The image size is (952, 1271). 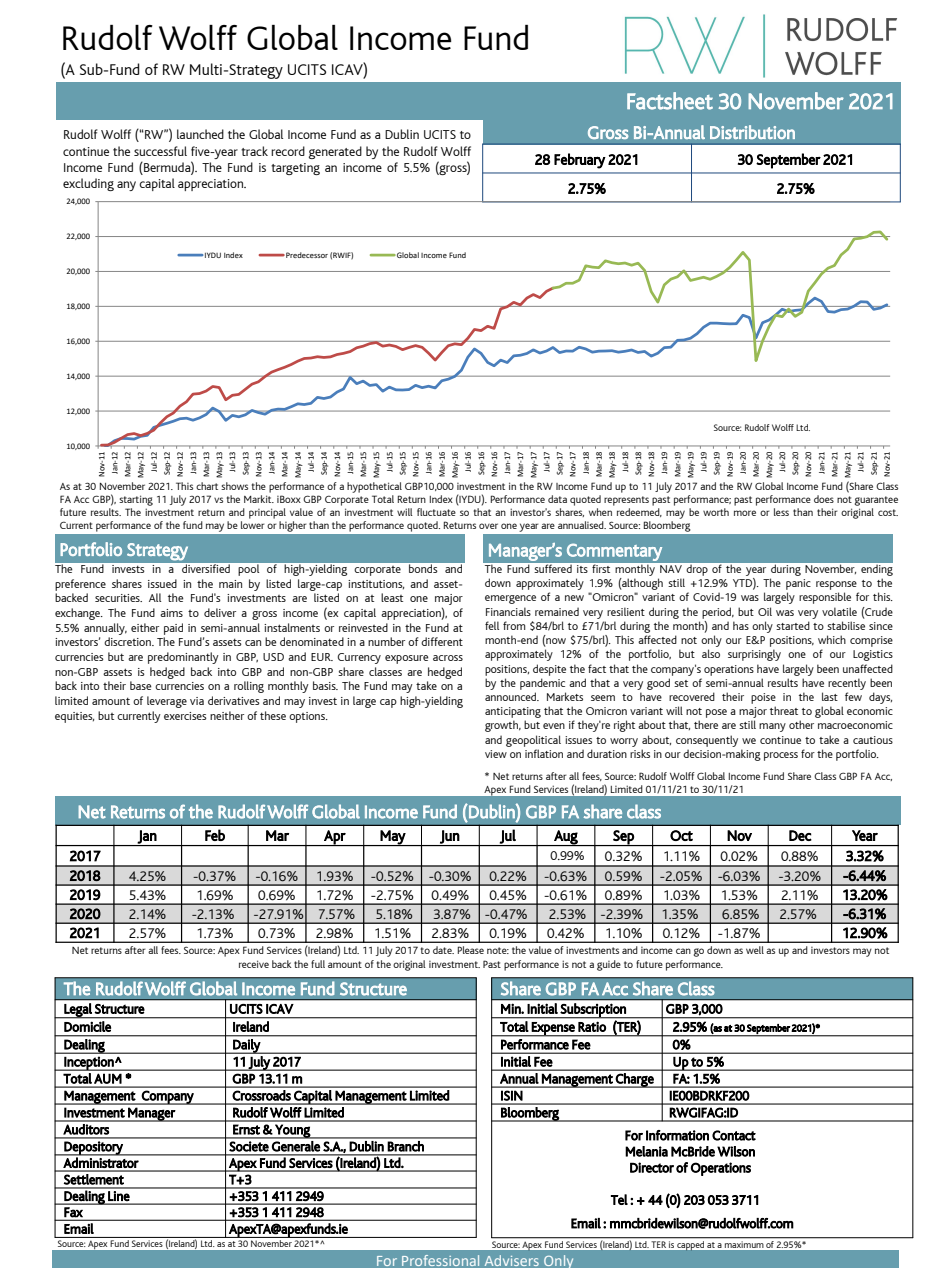 I want to click on fluctuate, so click(x=436, y=512).
